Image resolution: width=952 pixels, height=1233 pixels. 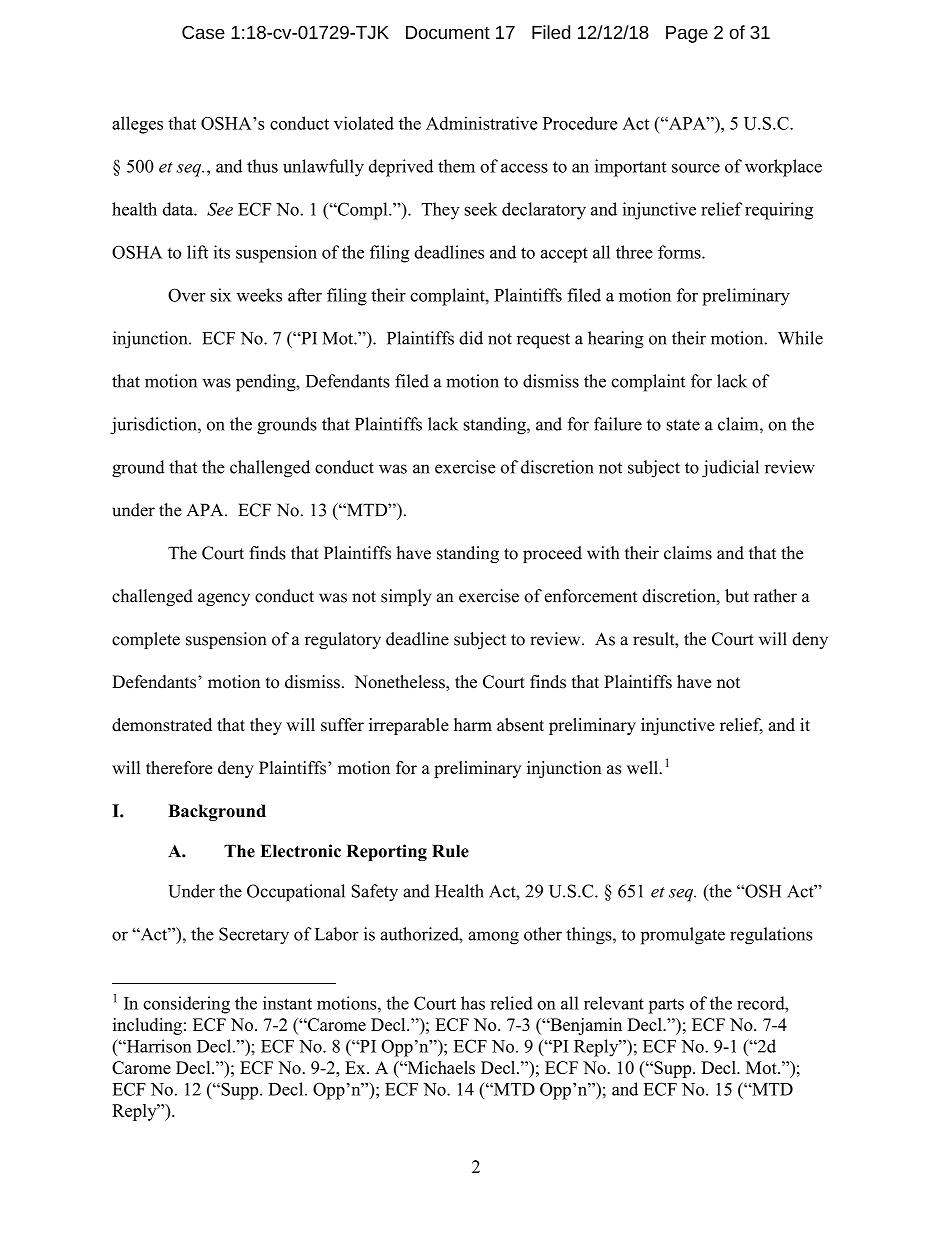 What do you see at coordinates (520, 725) in the page?
I see `absent` at bounding box center [520, 725].
